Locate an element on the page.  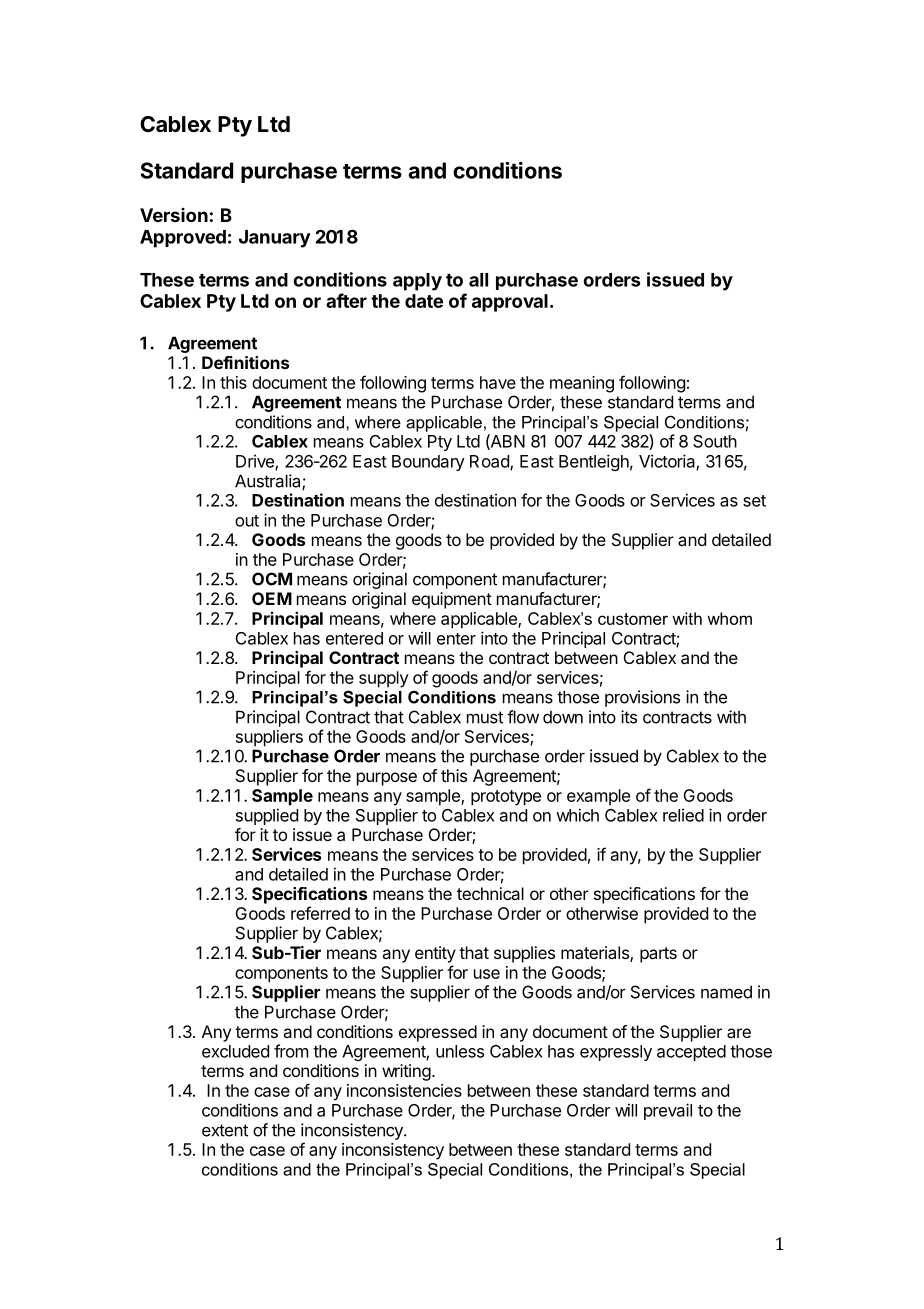
all is located at coordinates (478, 280).
